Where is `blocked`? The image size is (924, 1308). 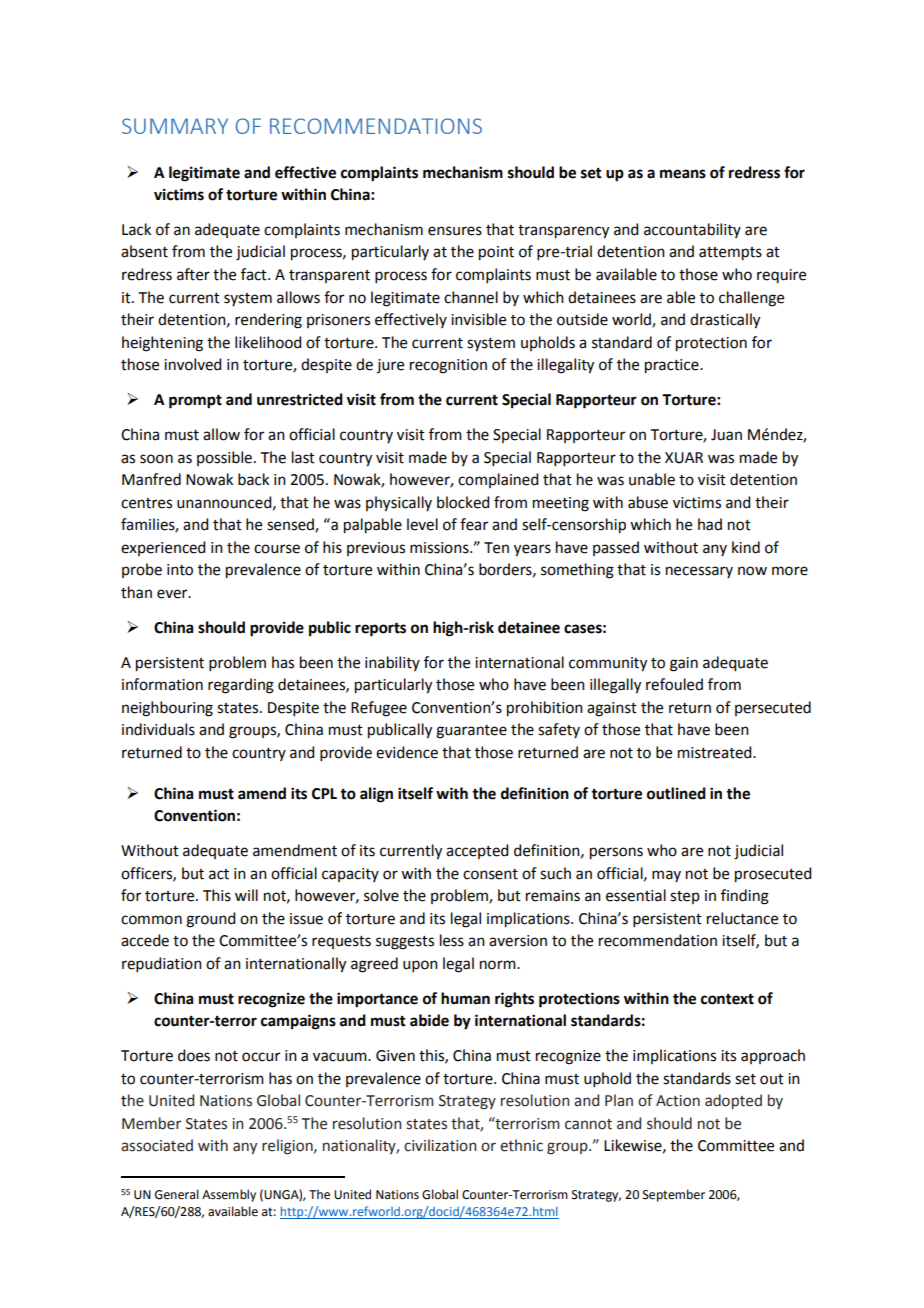 blocked is located at coordinates (463, 502).
